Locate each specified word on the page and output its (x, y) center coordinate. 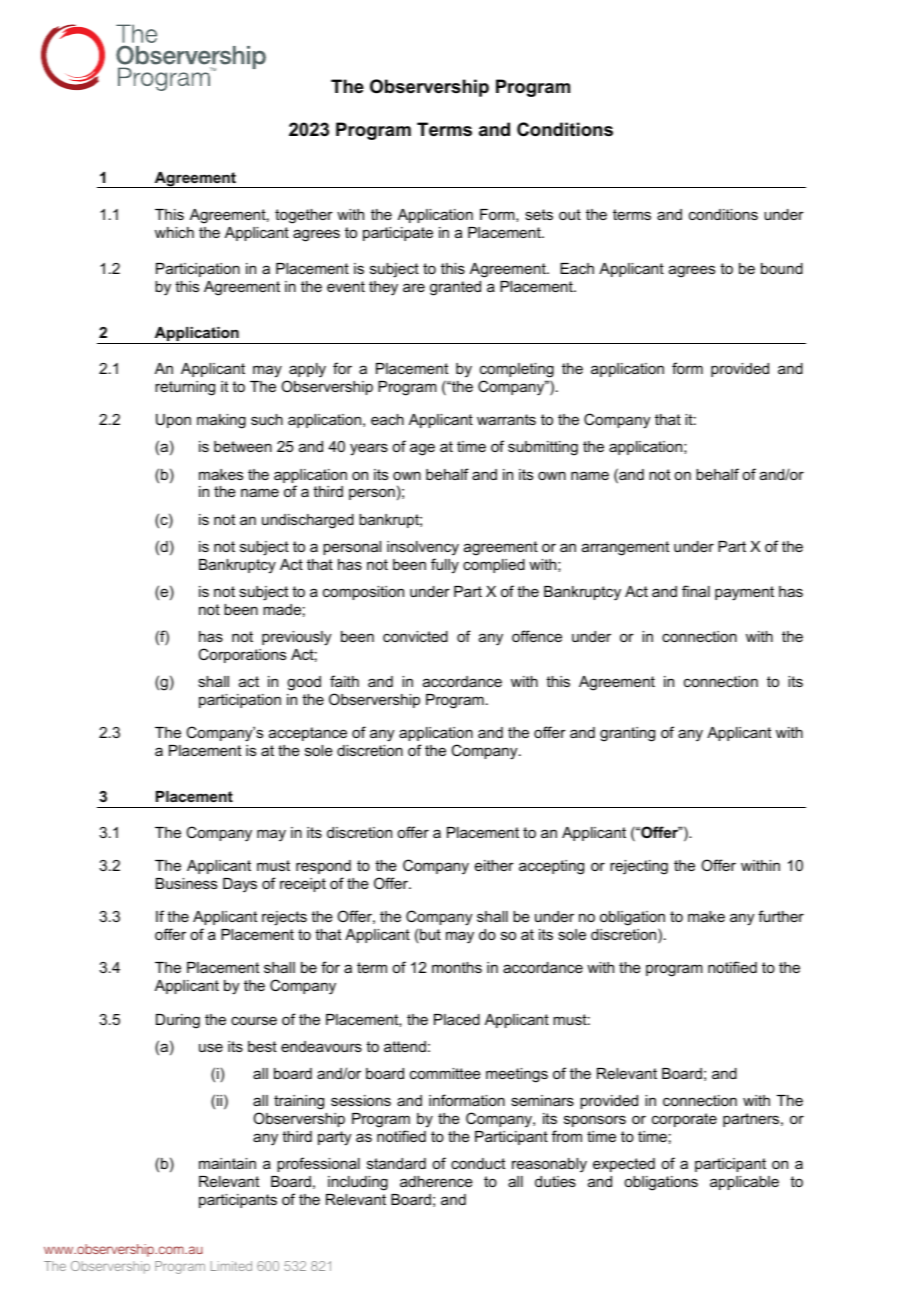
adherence (436, 1181)
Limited (231, 1266)
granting (627, 734)
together (304, 216)
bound (782, 268)
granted (455, 288)
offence (537, 636)
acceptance (308, 734)
